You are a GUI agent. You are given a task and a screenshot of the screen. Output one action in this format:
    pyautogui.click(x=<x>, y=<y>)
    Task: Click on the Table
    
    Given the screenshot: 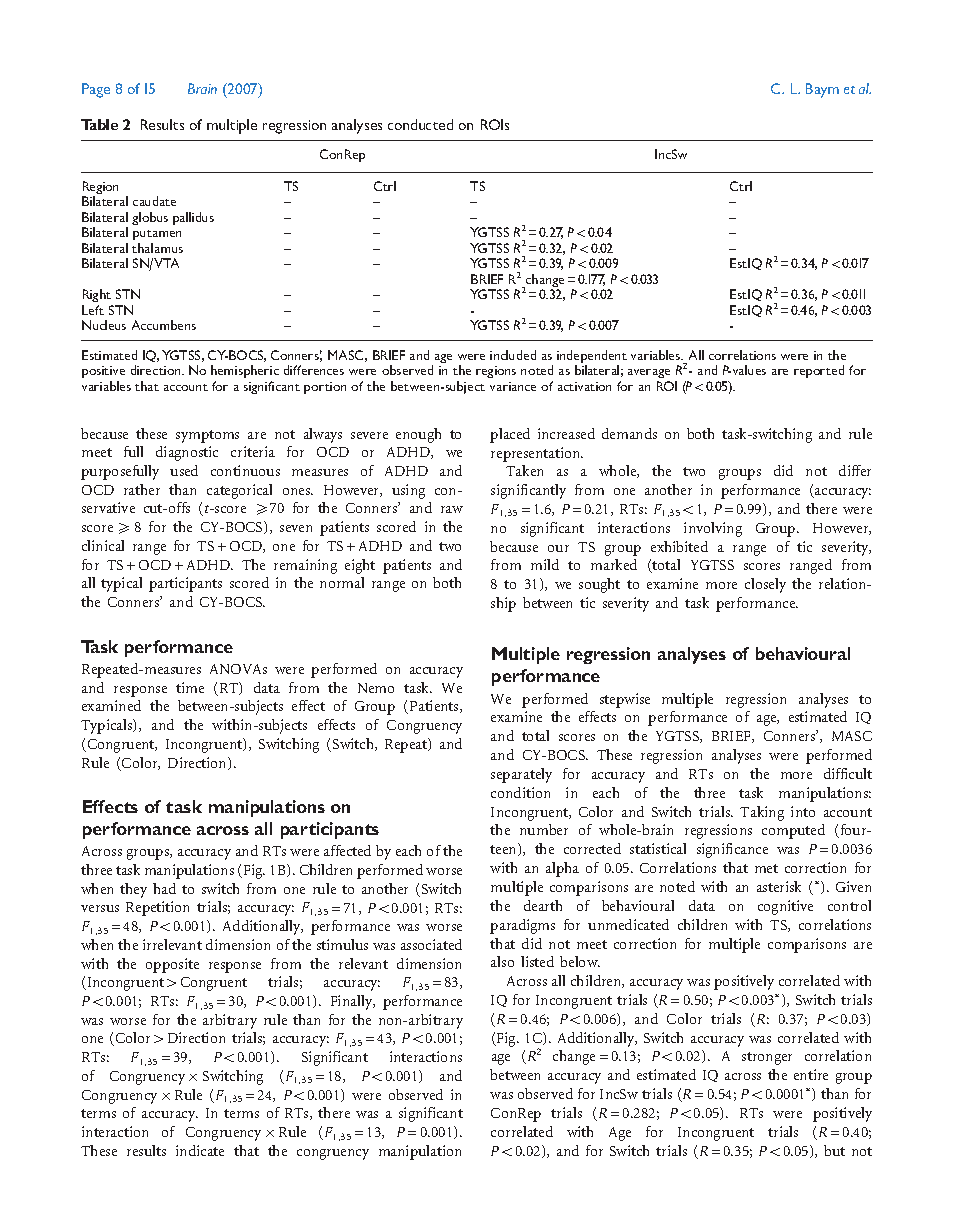 What is the action you would take?
    pyautogui.click(x=99, y=124)
